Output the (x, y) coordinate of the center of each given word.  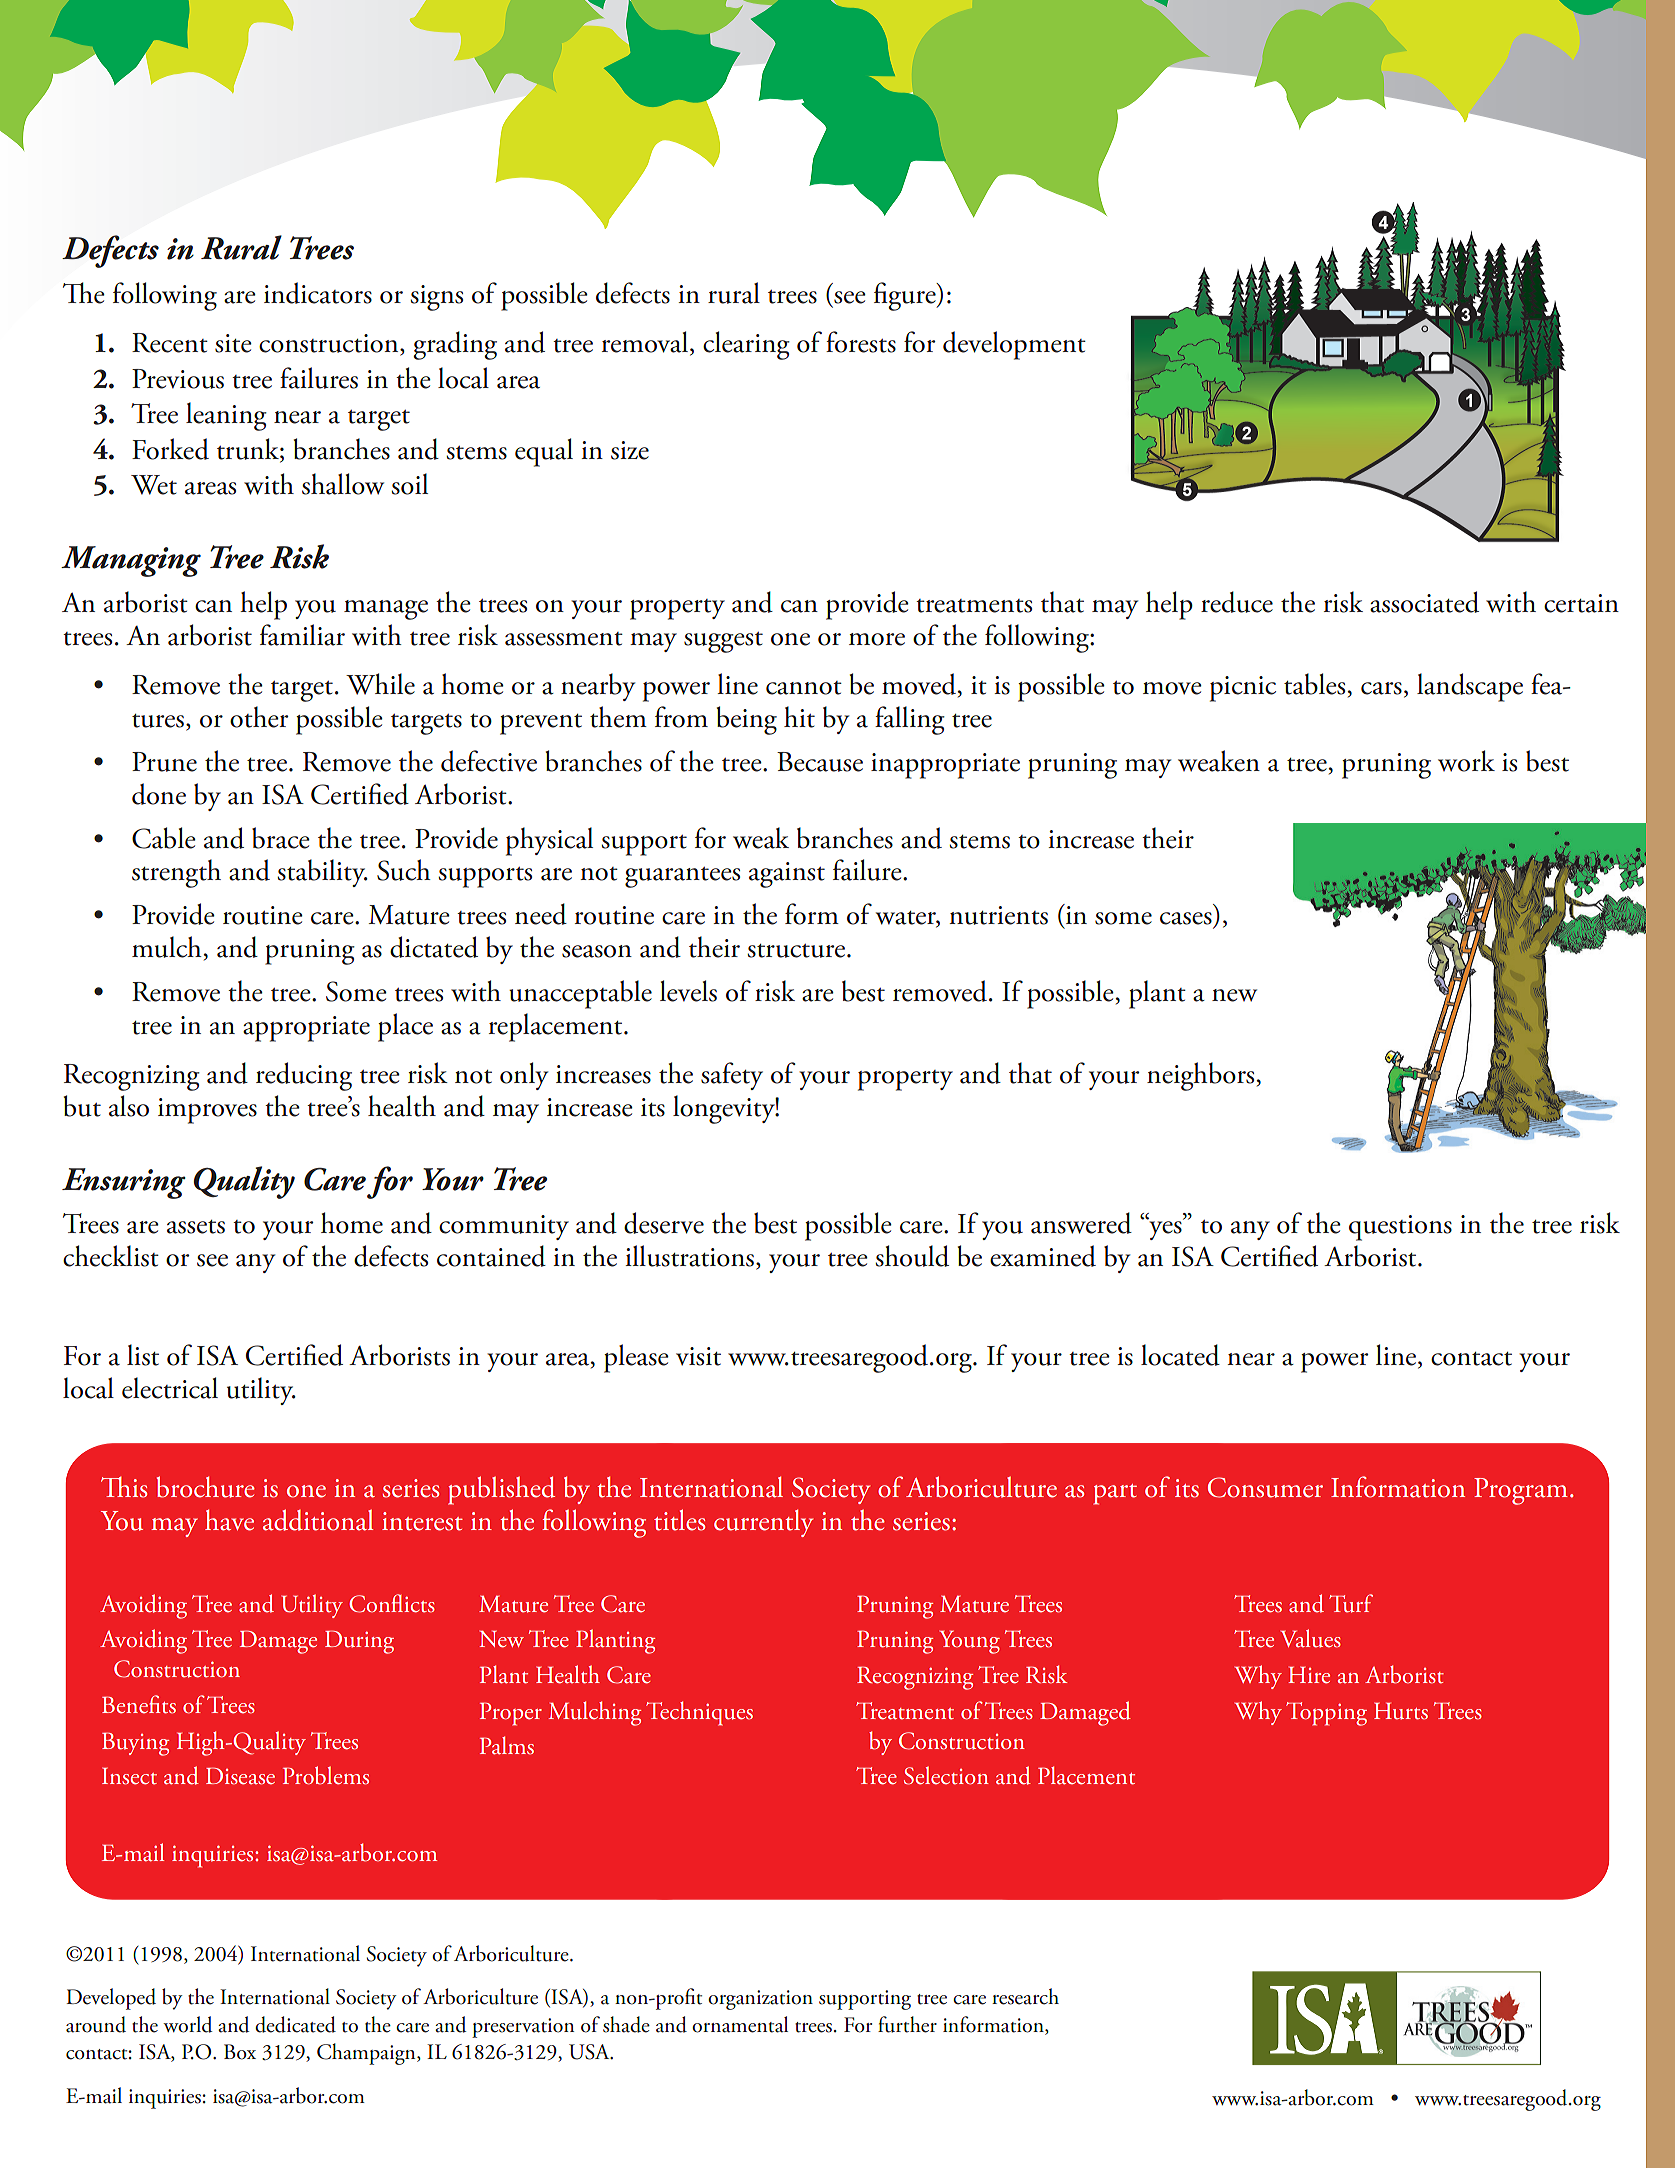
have (229, 1520)
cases (1186, 918)
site (233, 343)
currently (763, 1523)
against (787, 875)
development (1014, 345)
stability (323, 873)
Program (1521, 1491)
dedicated (295, 2024)
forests (861, 342)
